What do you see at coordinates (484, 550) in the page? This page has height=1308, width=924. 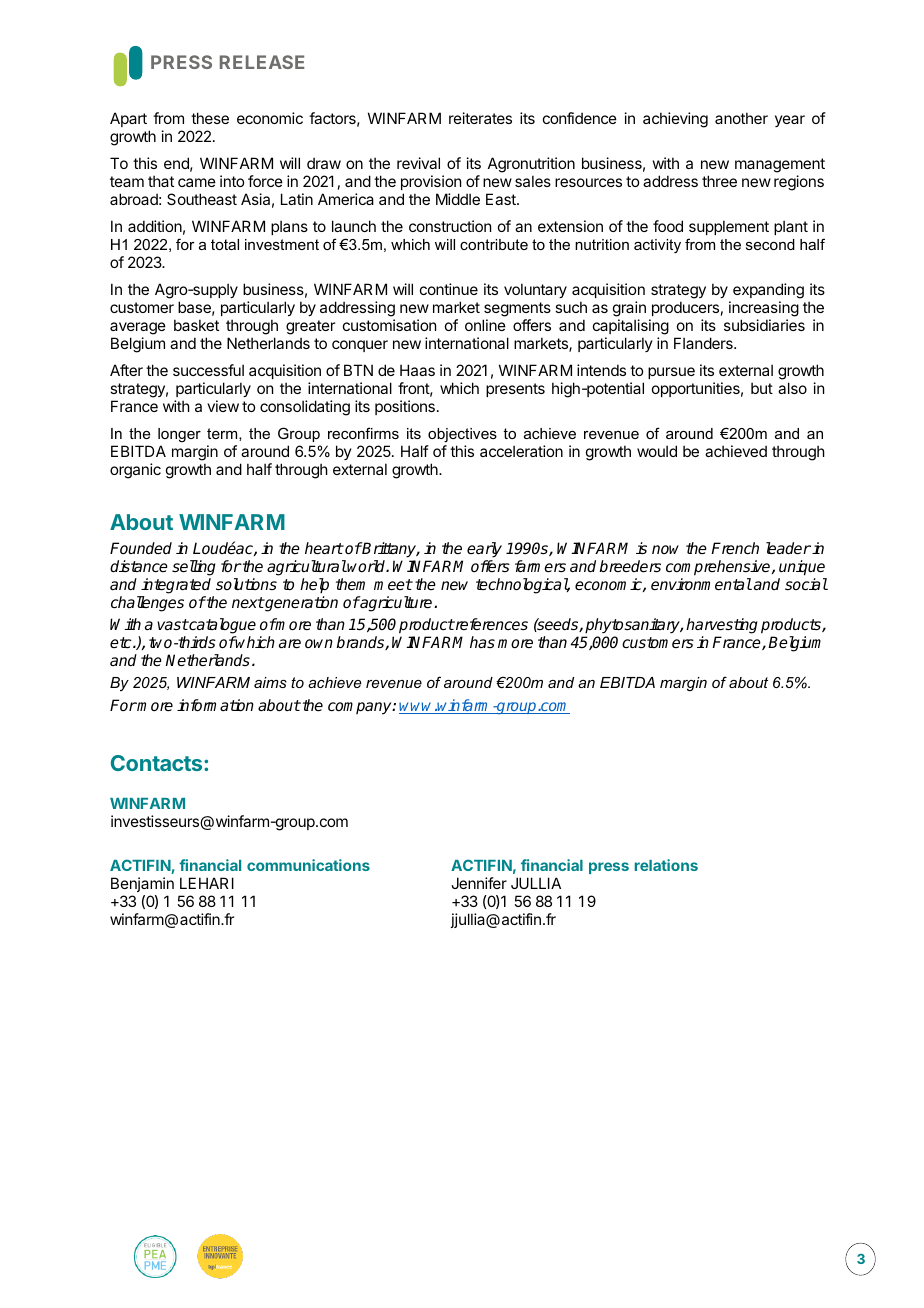 I see `early` at bounding box center [484, 550].
